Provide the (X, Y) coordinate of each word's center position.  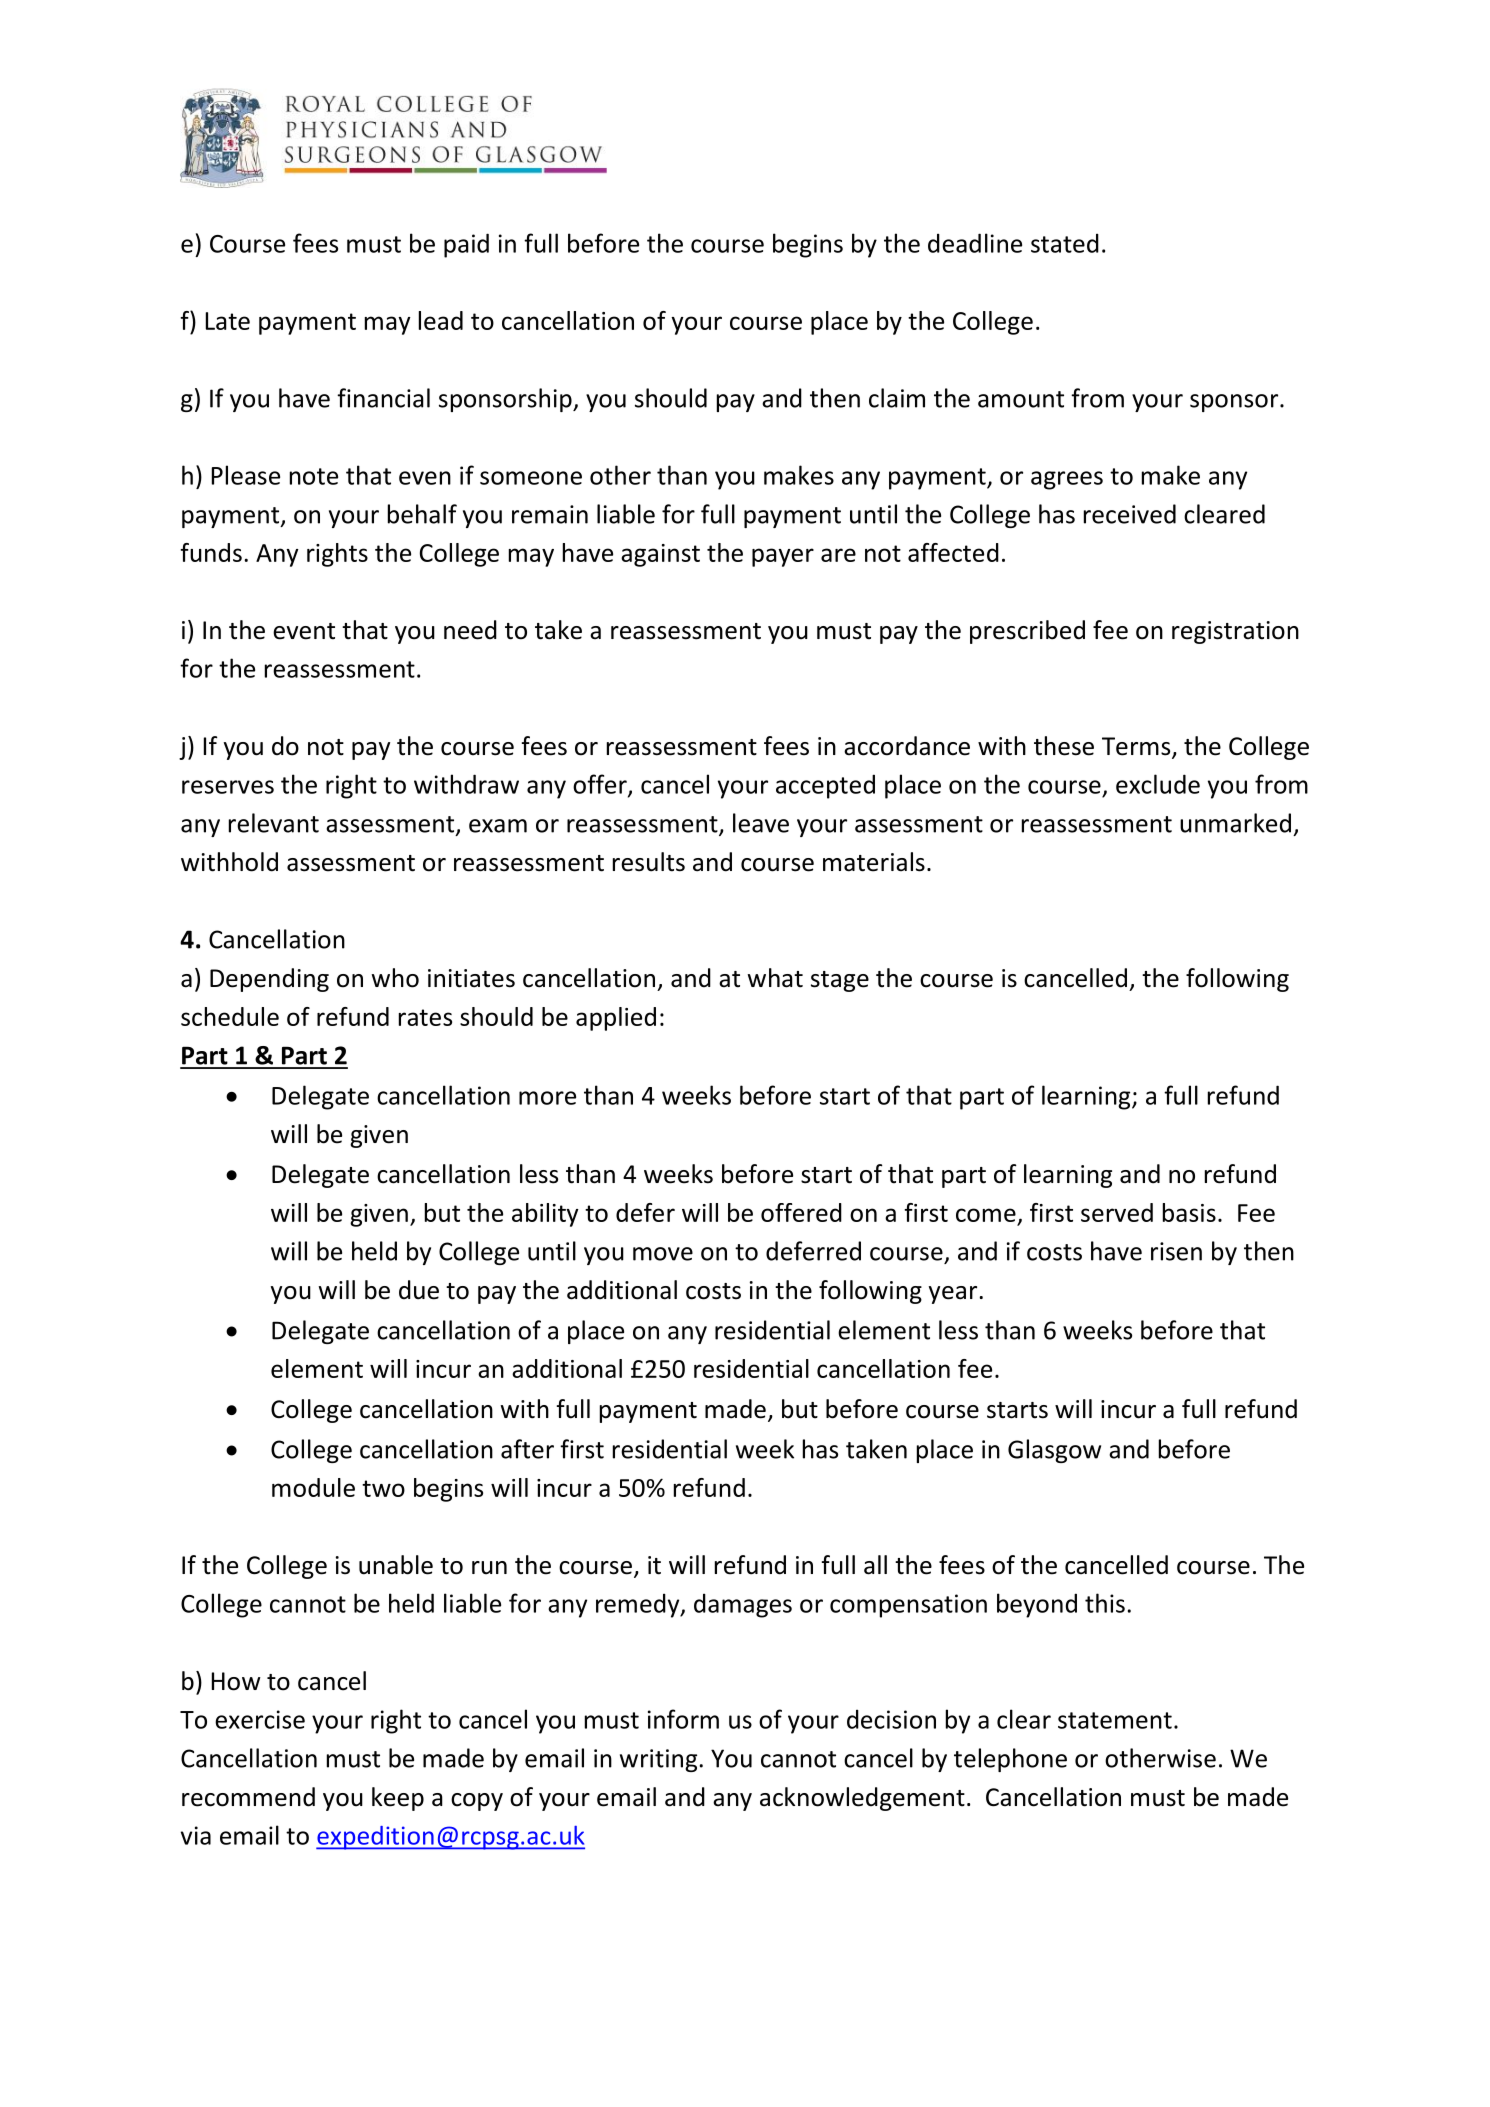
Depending (269, 980)
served (1117, 1212)
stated (1065, 243)
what (775, 978)
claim (897, 398)
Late (228, 321)
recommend (248, 1797)
